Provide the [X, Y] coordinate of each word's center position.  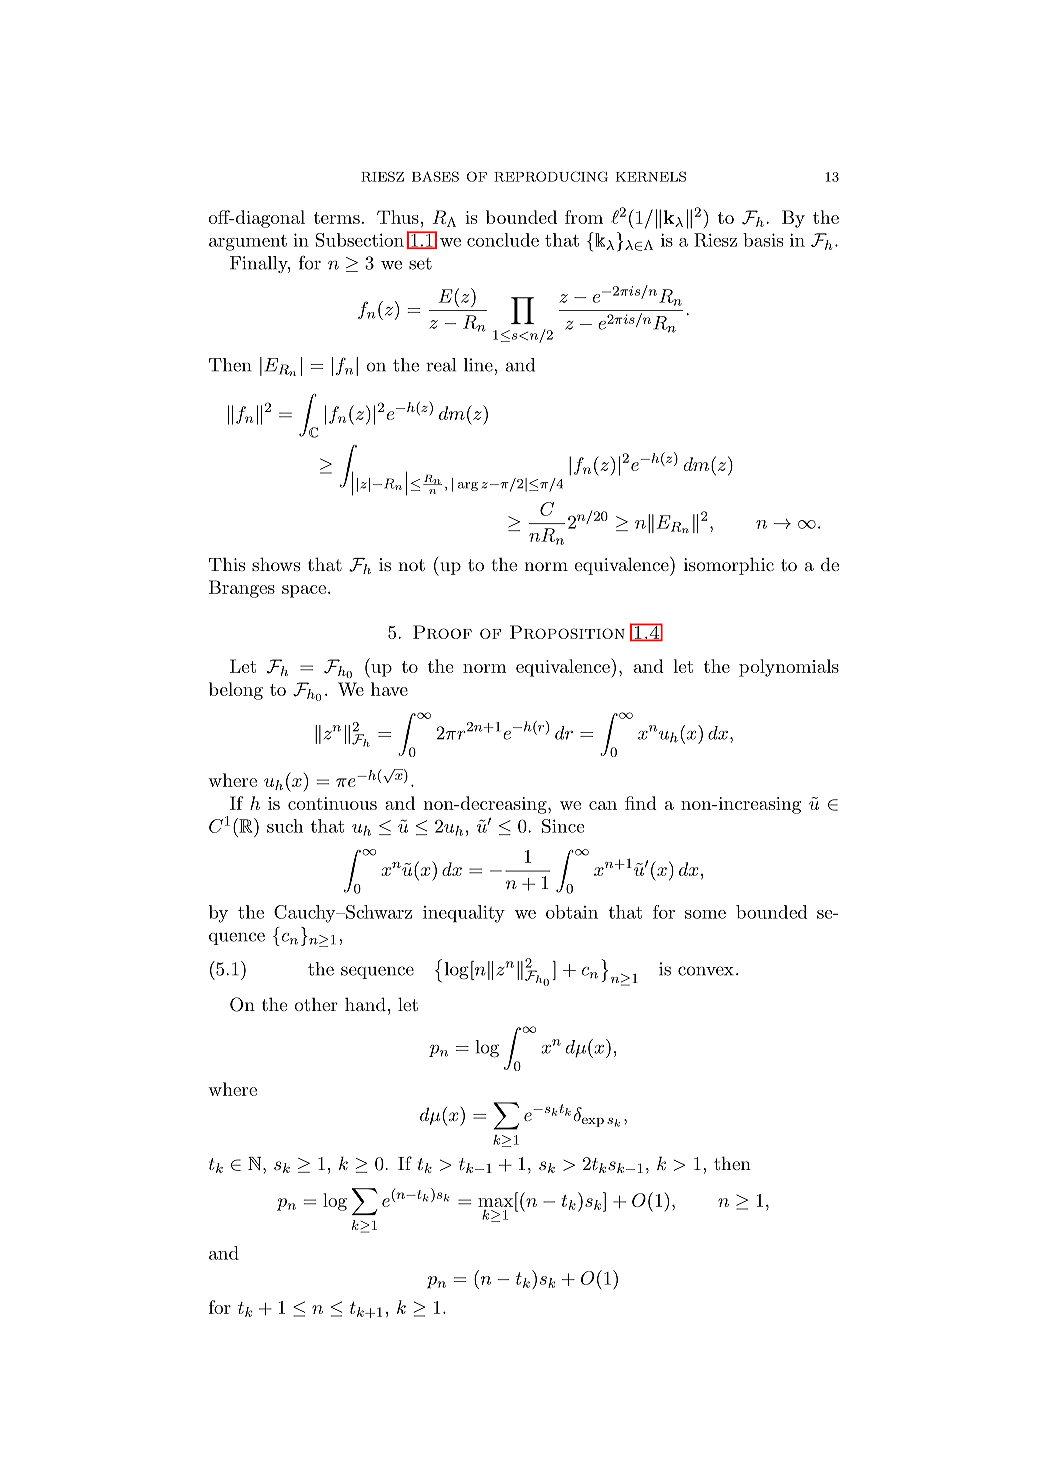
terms [337, 218]
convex [706, 971]
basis [763, 240]
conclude [503, 240]
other [316, 1004]
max [495, 1202]
